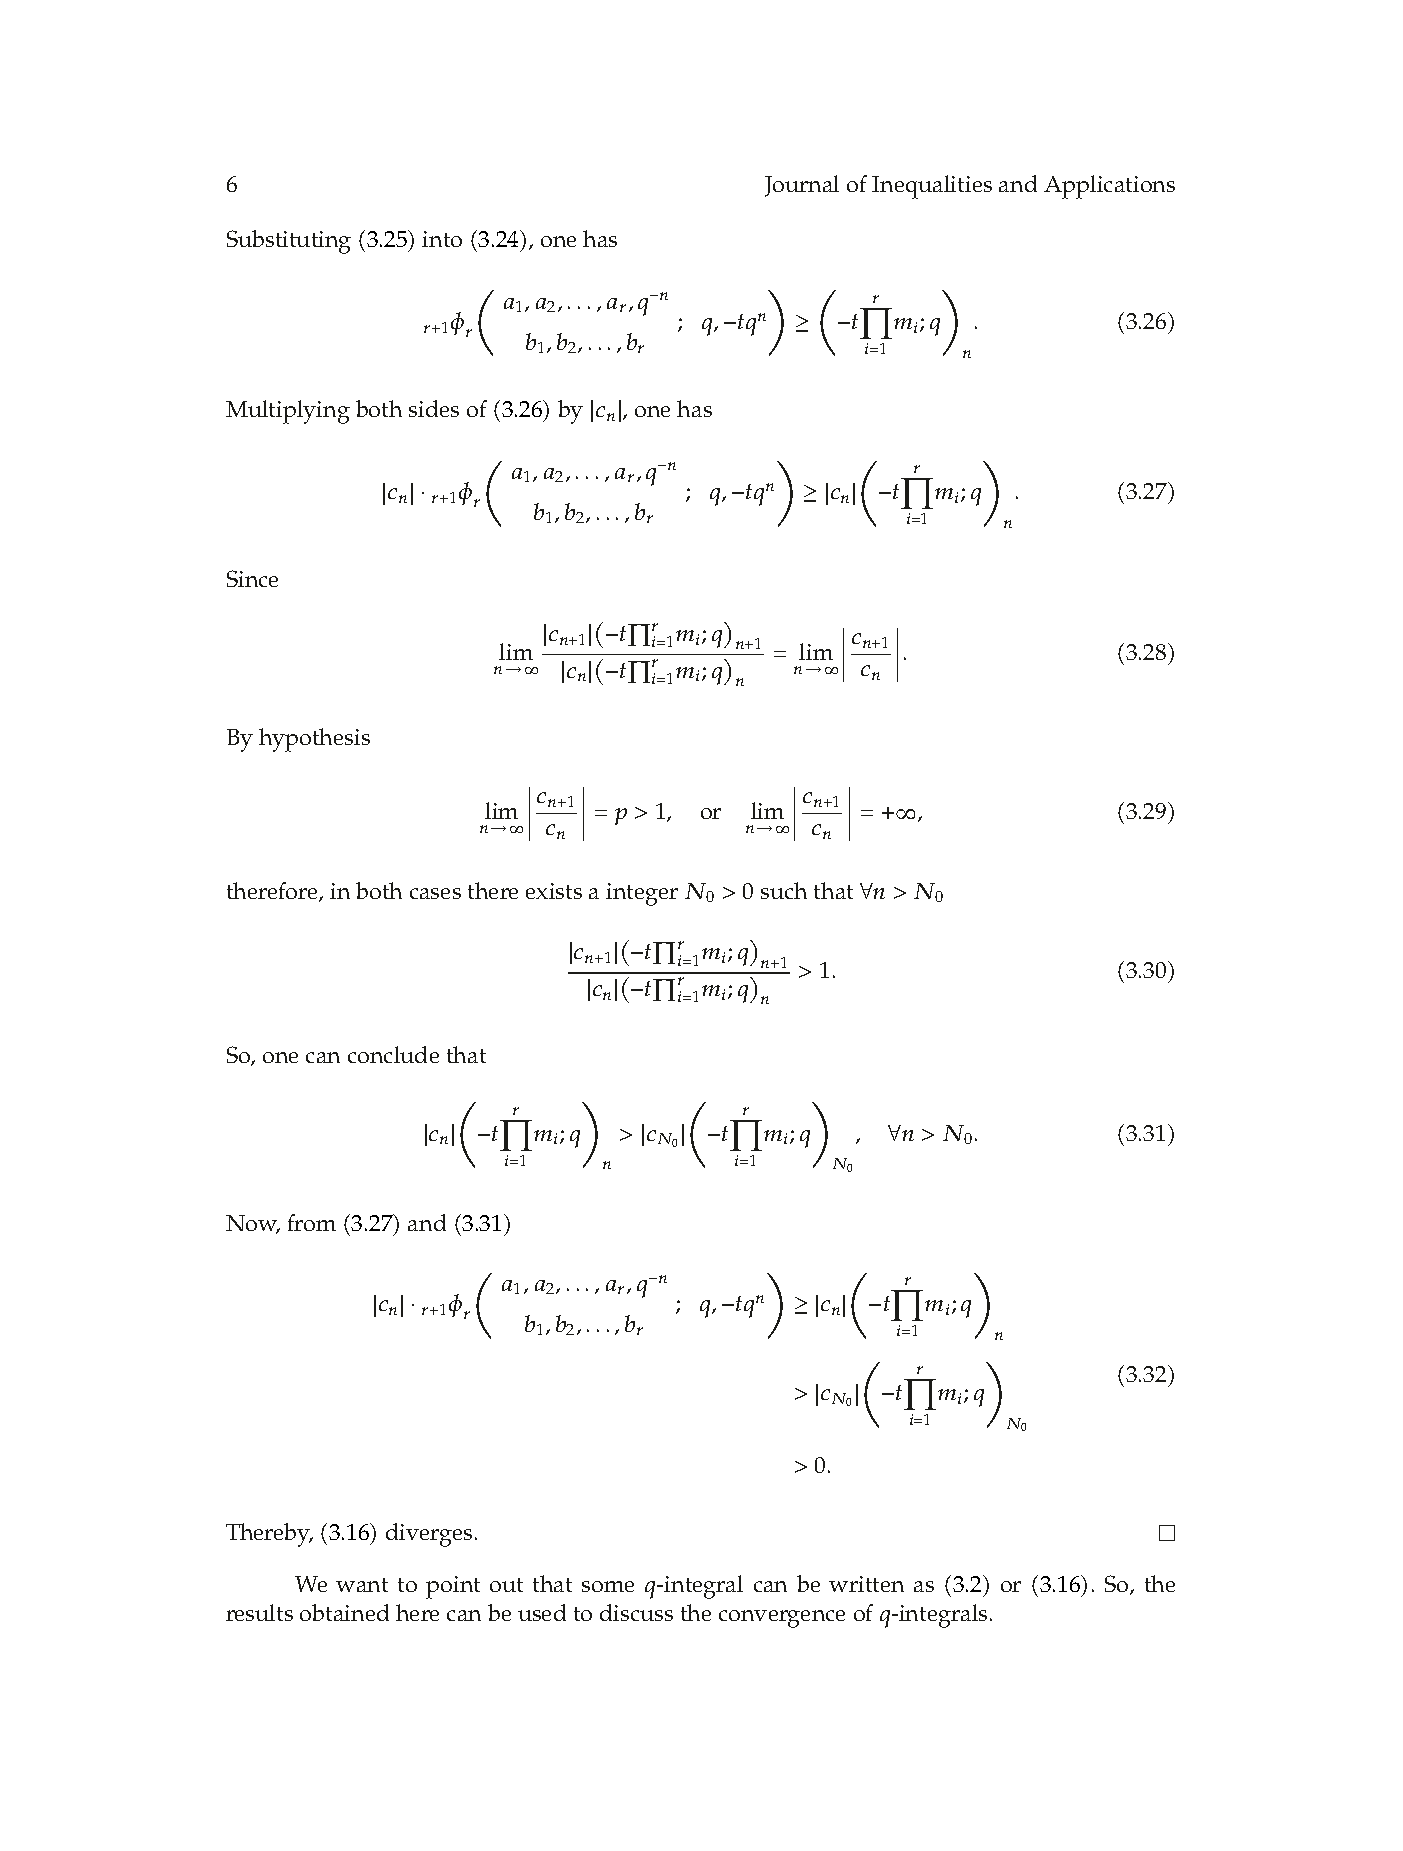  What do you see at coordinates (435, 893) in the screenshot?
I see `cases` at bounding box center [435, 893].
